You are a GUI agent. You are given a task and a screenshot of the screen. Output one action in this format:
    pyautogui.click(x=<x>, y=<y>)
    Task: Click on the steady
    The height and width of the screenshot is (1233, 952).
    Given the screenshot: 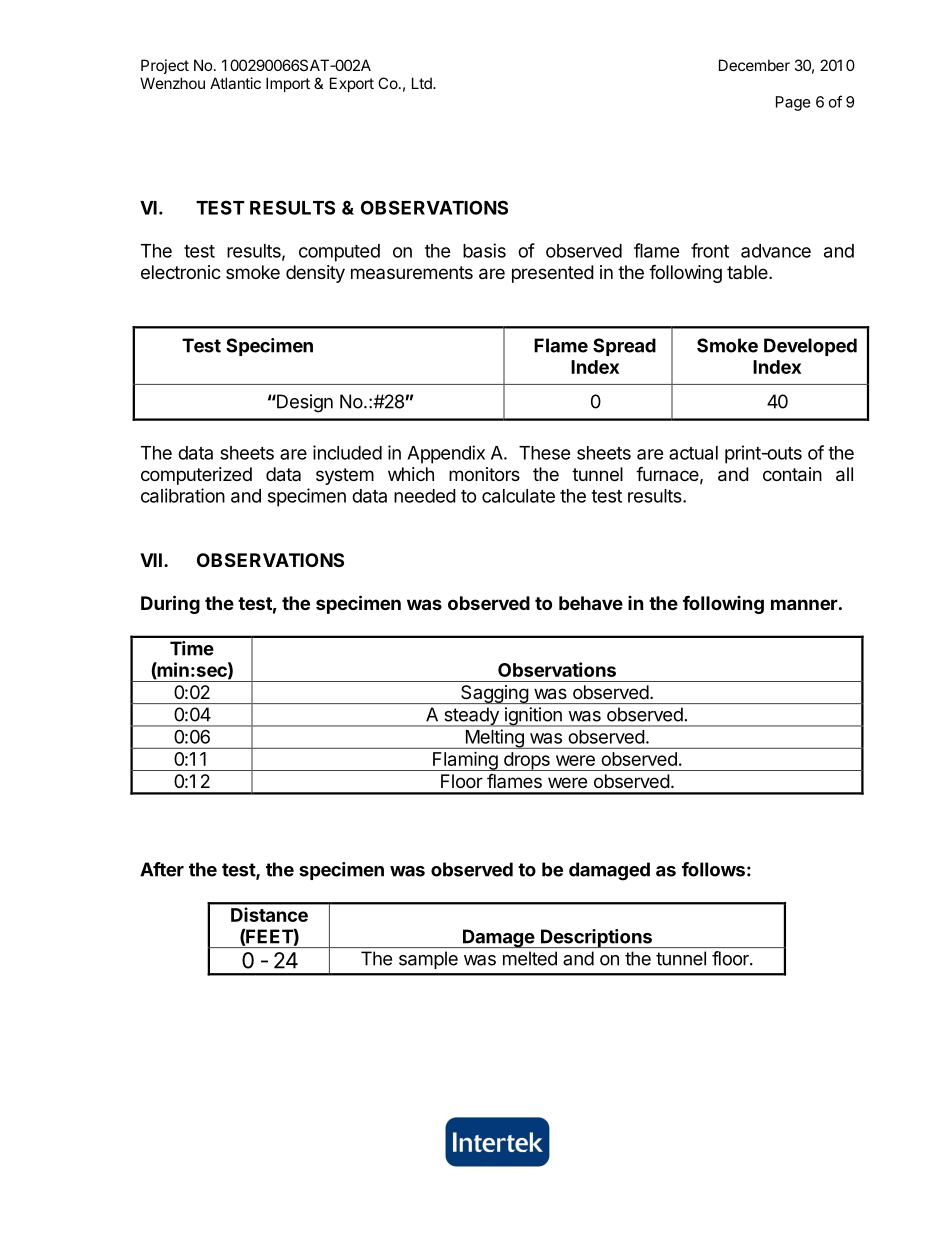 What is the action you would take?
    pyautogui.click(x=471, y=717)
